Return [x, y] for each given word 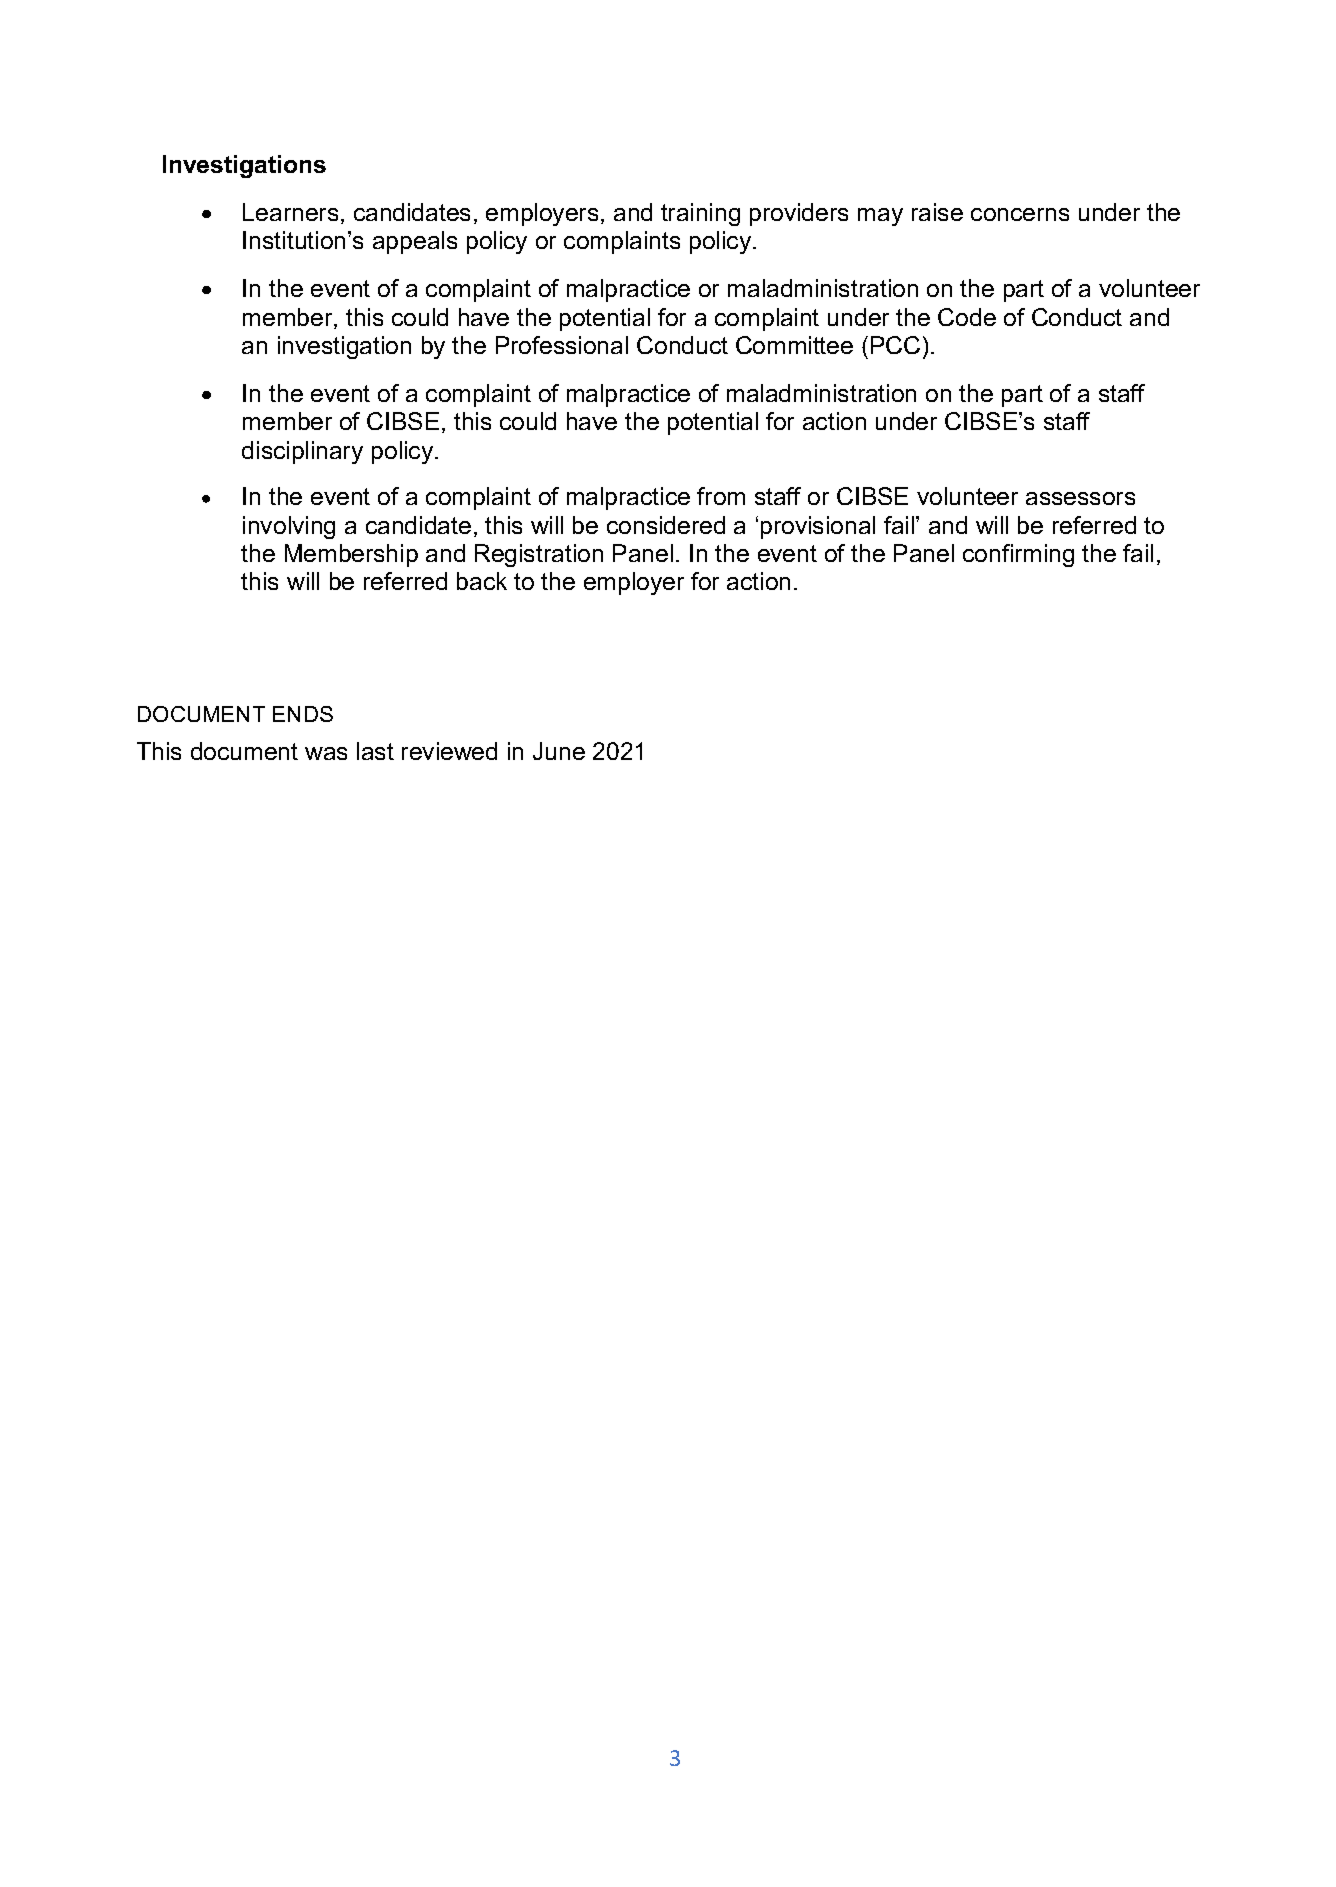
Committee [794, 345]
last [375, 751]
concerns [1020, 214]
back [482, 581]
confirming [1018, 555]
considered [666, 525]
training [700, 214]
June [559, 751]
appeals [415, 242]
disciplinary [302, 452]
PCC [895, 345]
